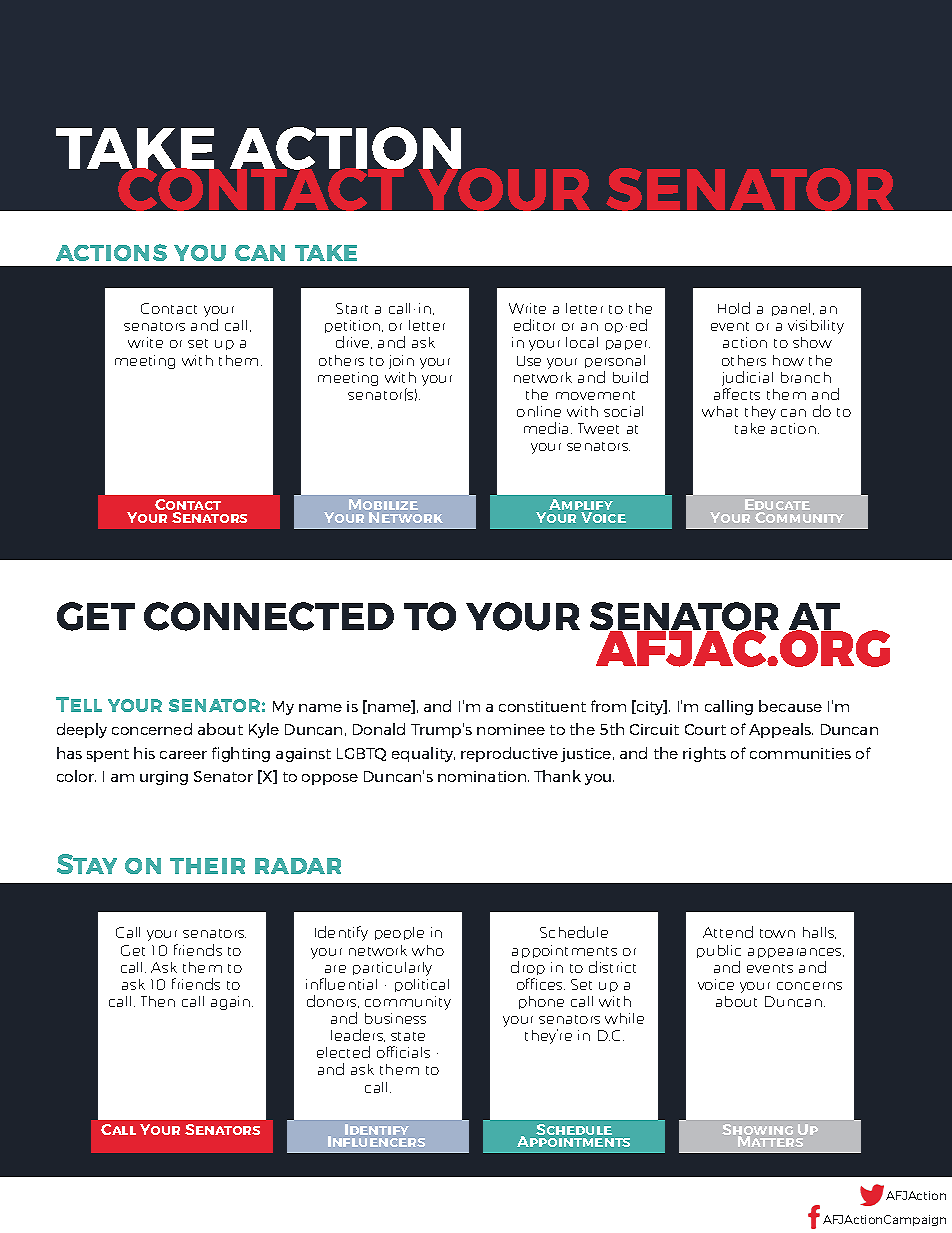 Image resolution: width=952 pixels, height=1233 pixels. What do you see at coordinates (152, 729) in the image?
I see `concerned` at bounding box center [152, 729].
